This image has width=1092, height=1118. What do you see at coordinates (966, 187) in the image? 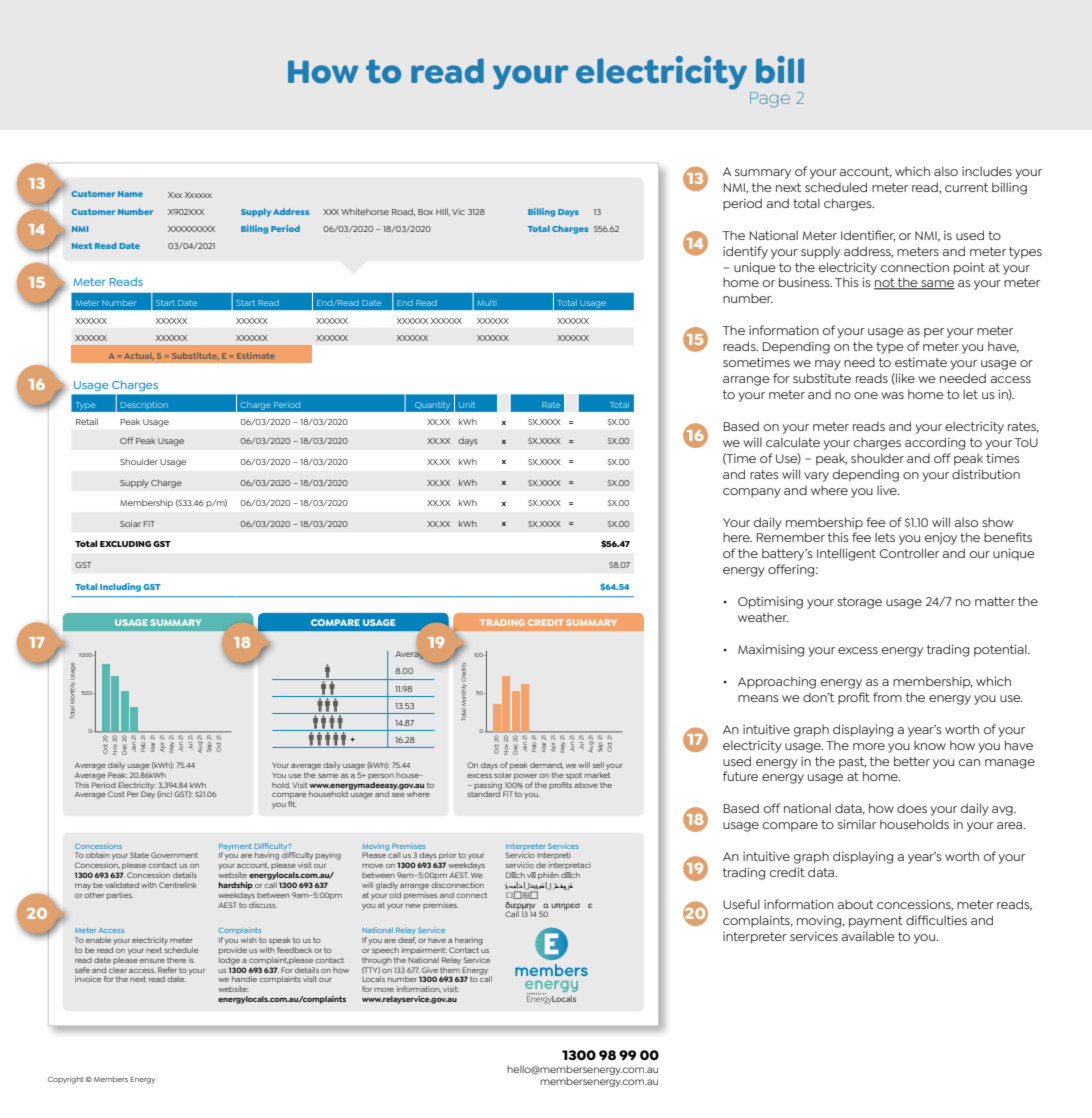
I see `current` at bounding box center [966, 187].
